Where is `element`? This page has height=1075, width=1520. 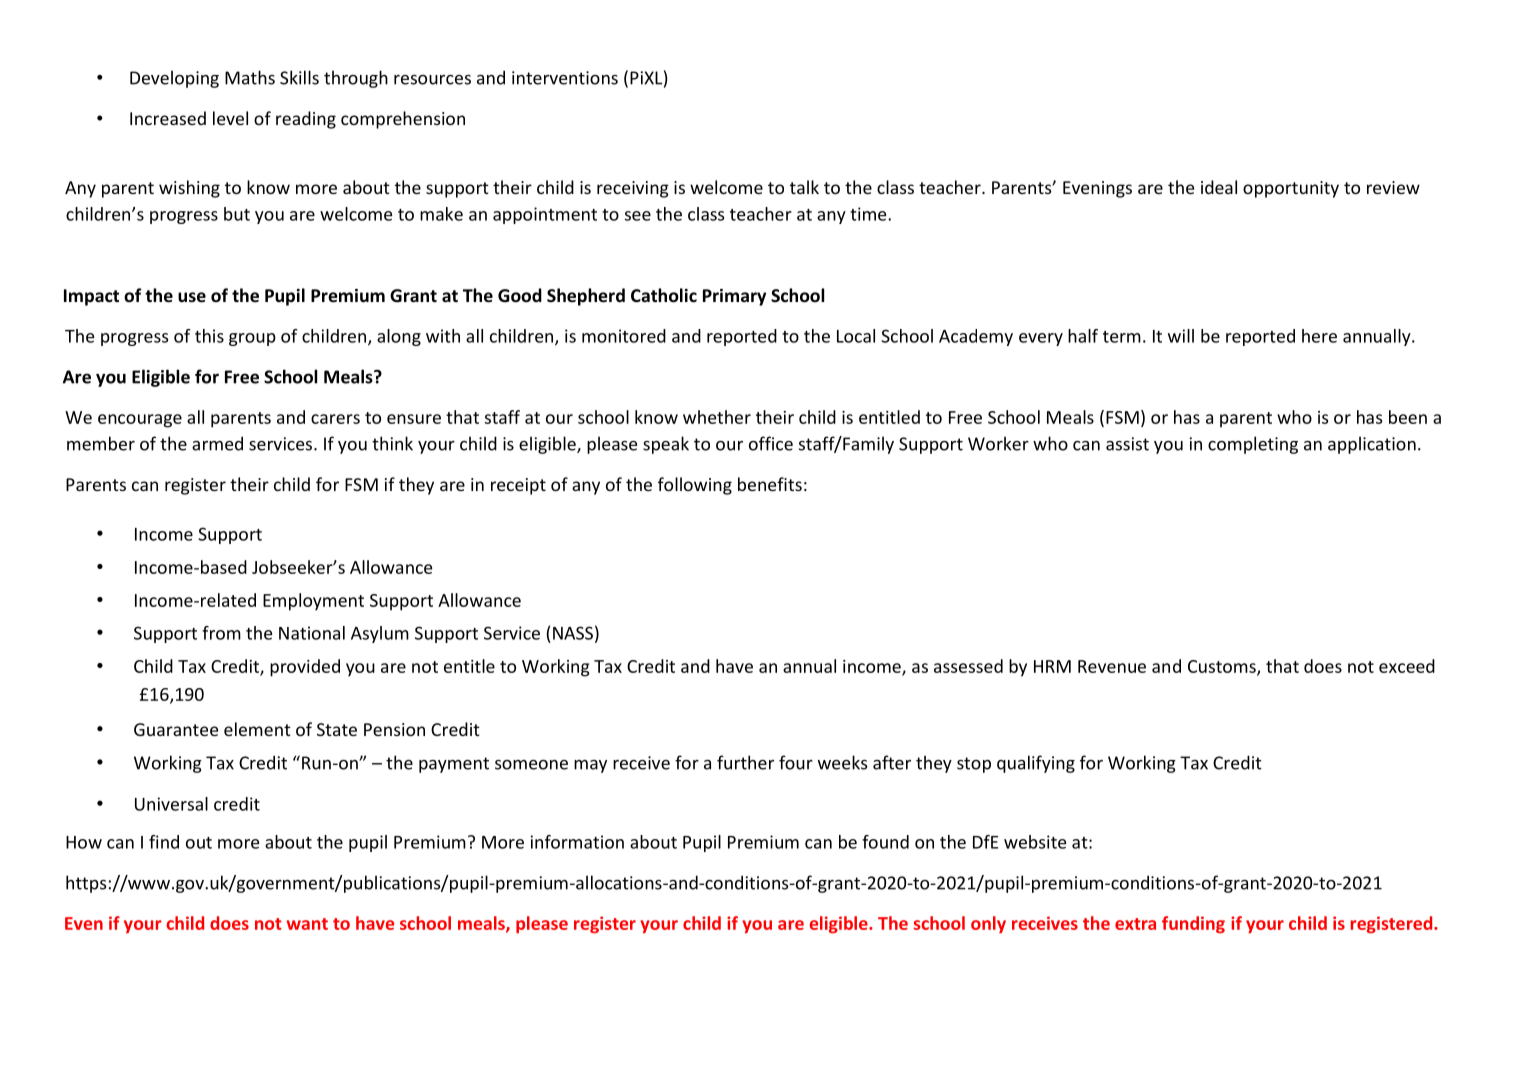 element is located at coordinates (257, 729).
